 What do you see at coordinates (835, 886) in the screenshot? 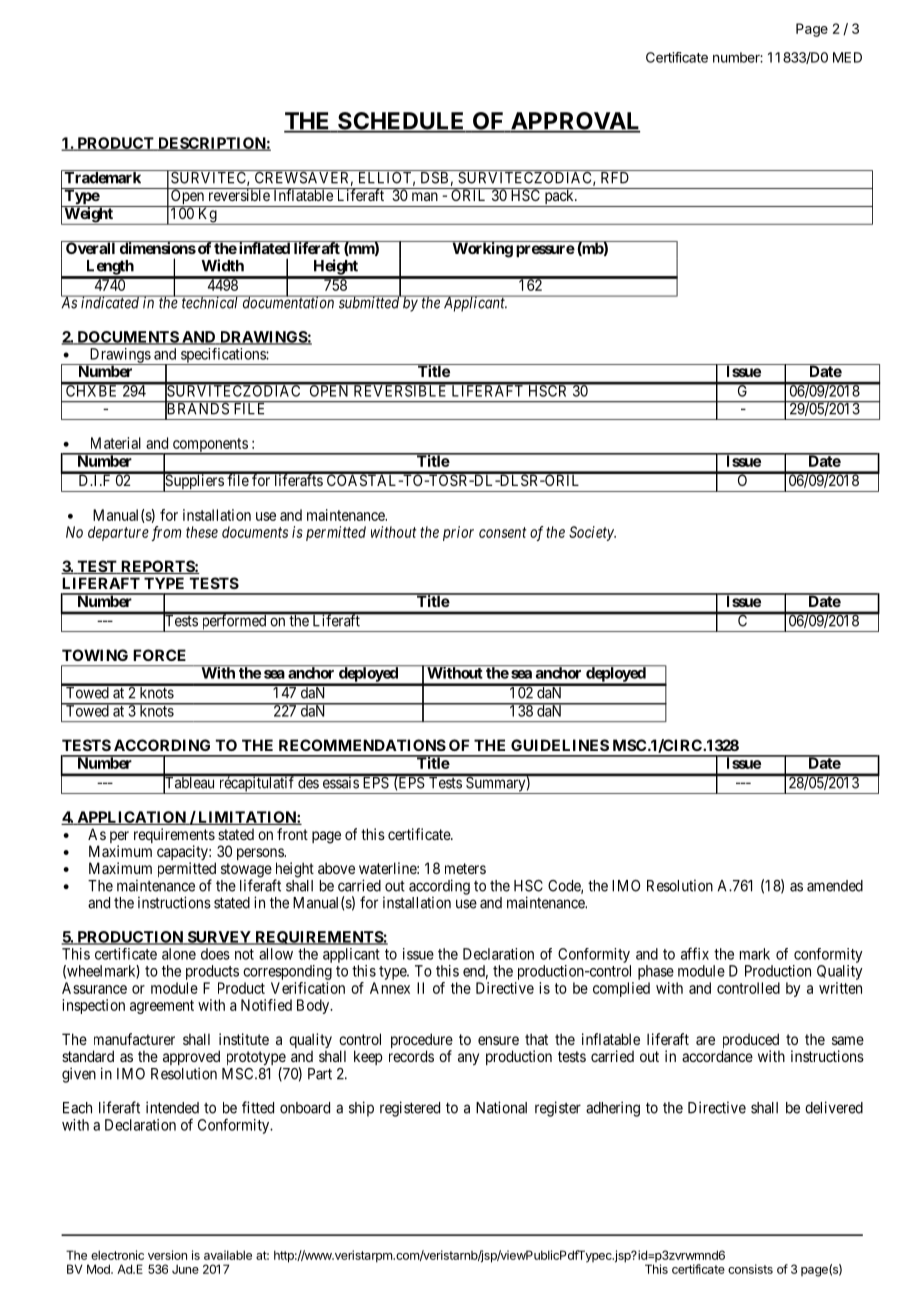
I see `amended` at bounding box center [835, 886].
